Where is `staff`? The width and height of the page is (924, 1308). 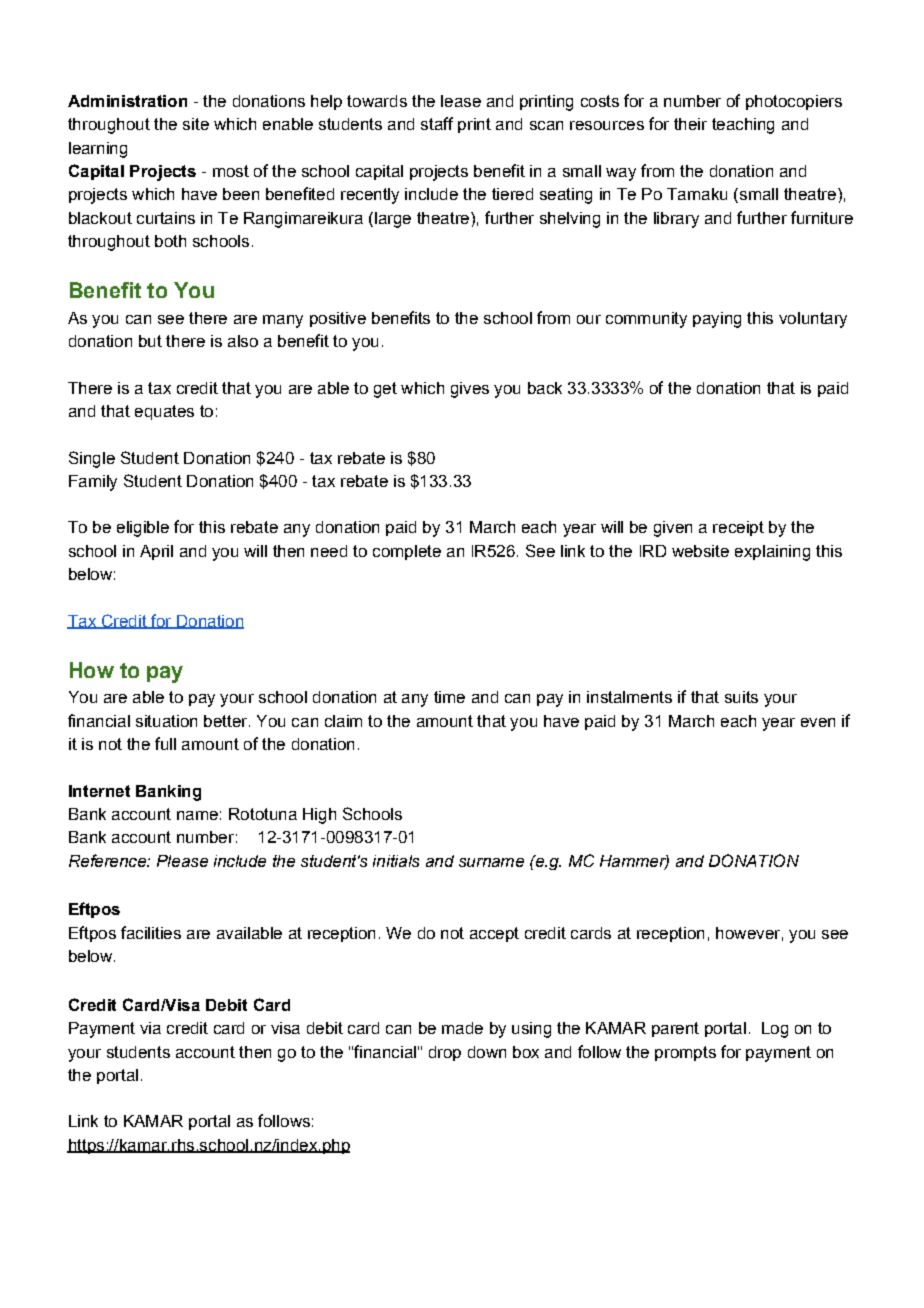 staff is located at coordinates (437, 123).
